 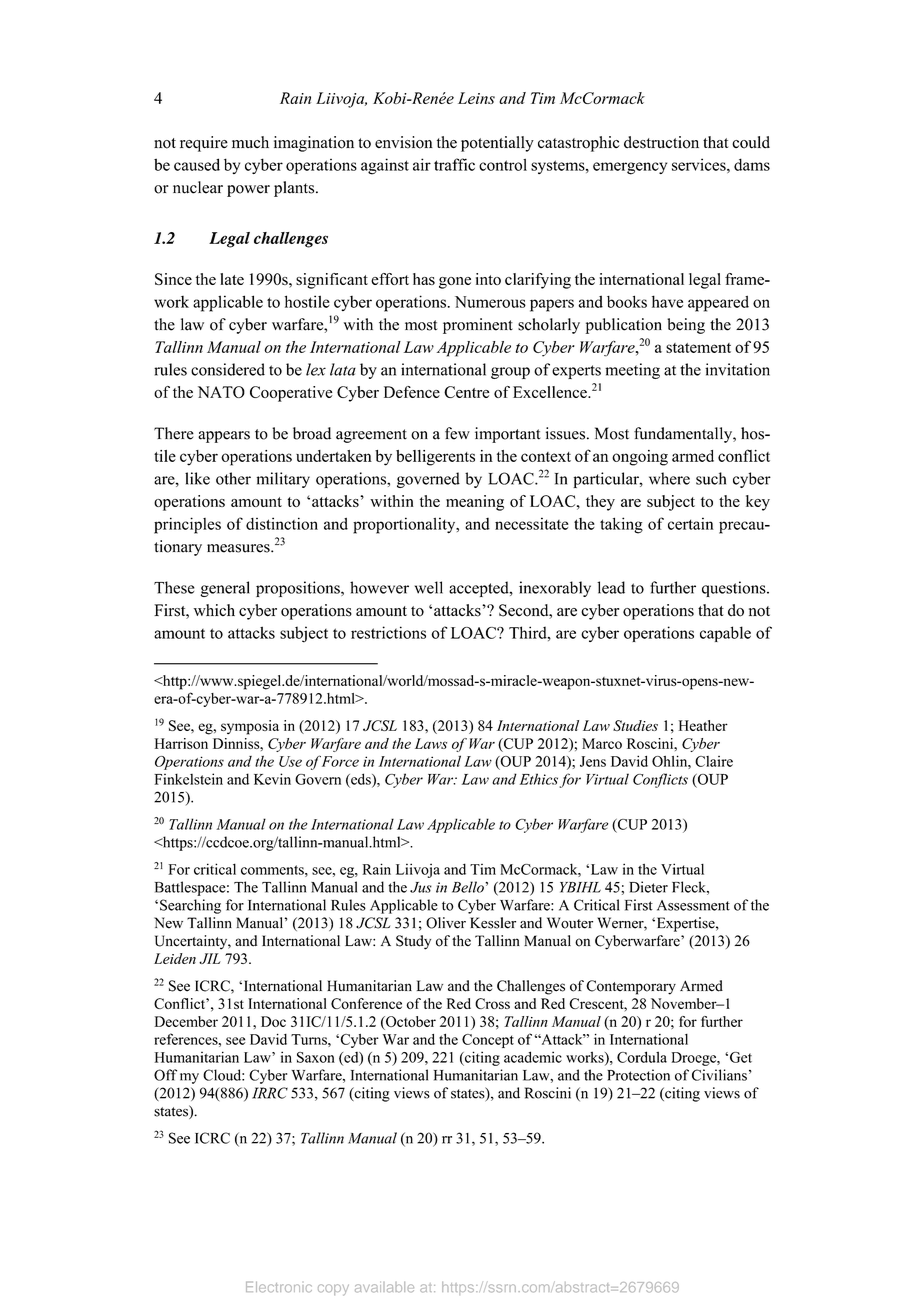 I want to click on Laws, so click(x=431, y=743).
